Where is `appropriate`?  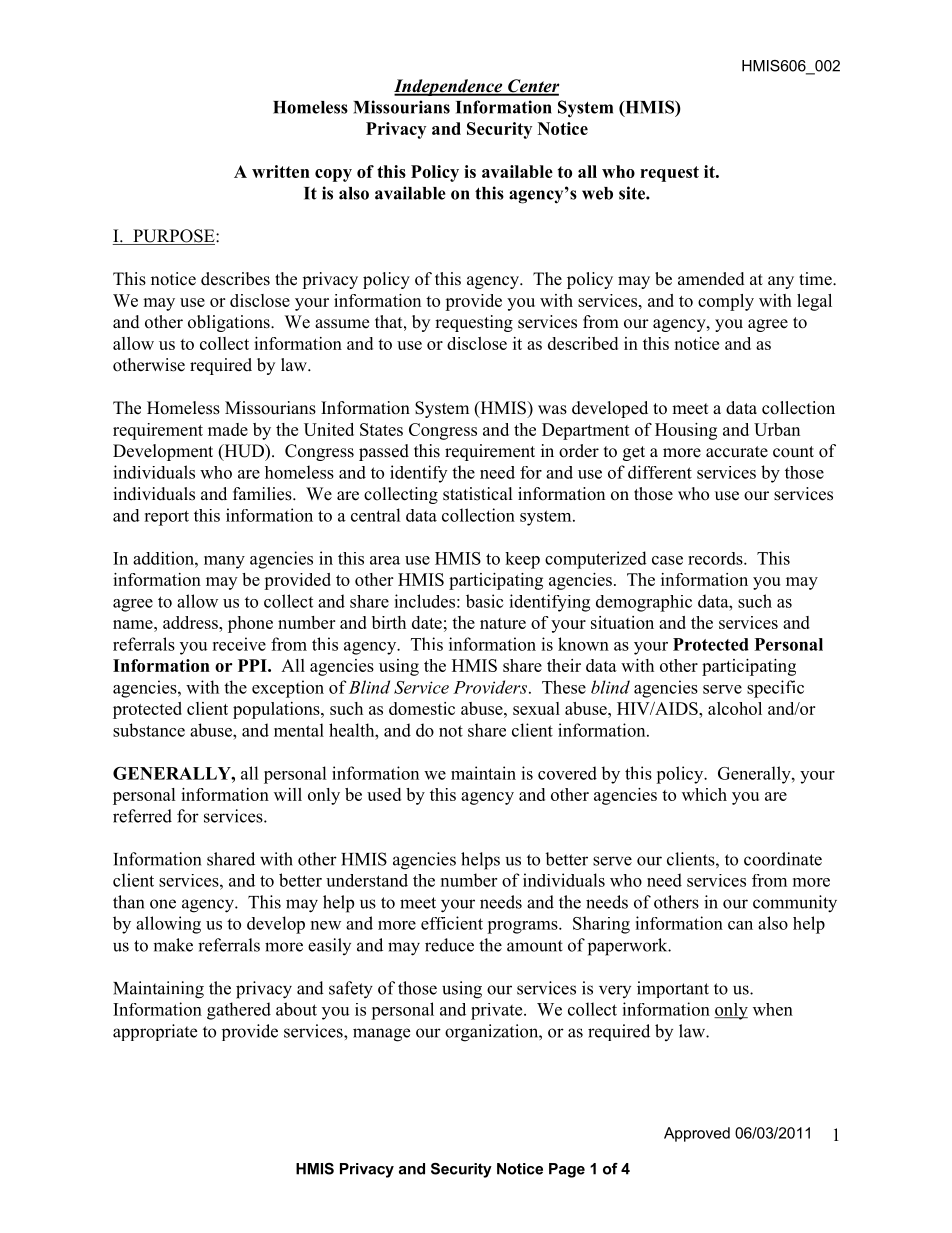
appropriate is located at coordinates (155, 1032).
